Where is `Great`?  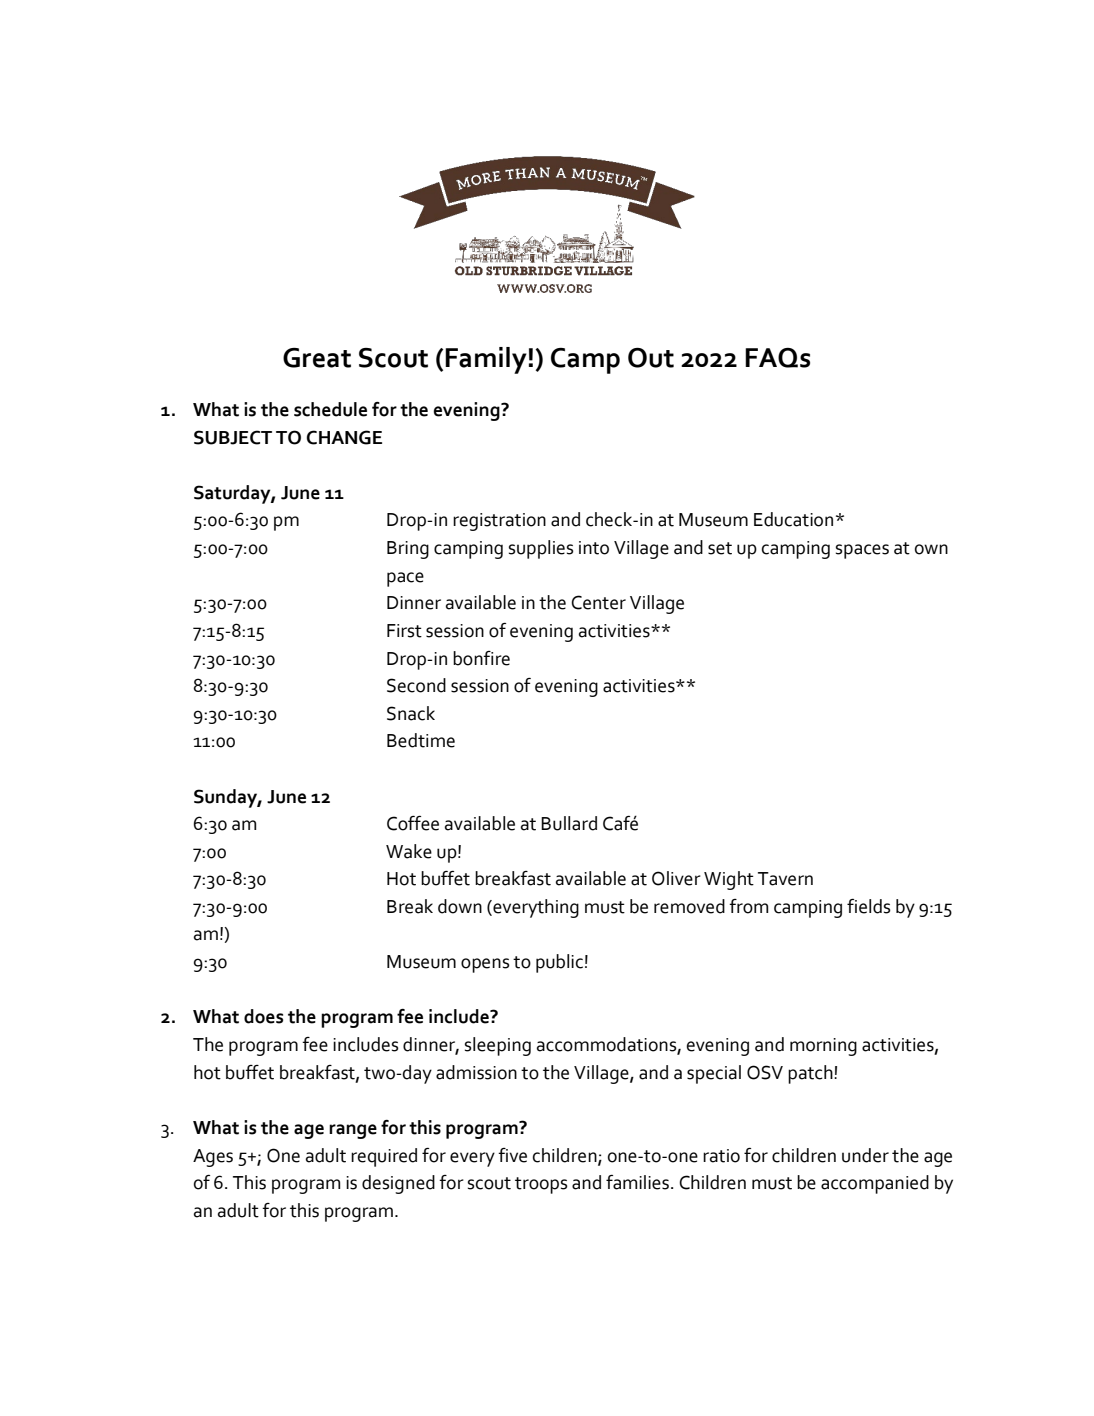
Great is located at coordinates (317, 358).
